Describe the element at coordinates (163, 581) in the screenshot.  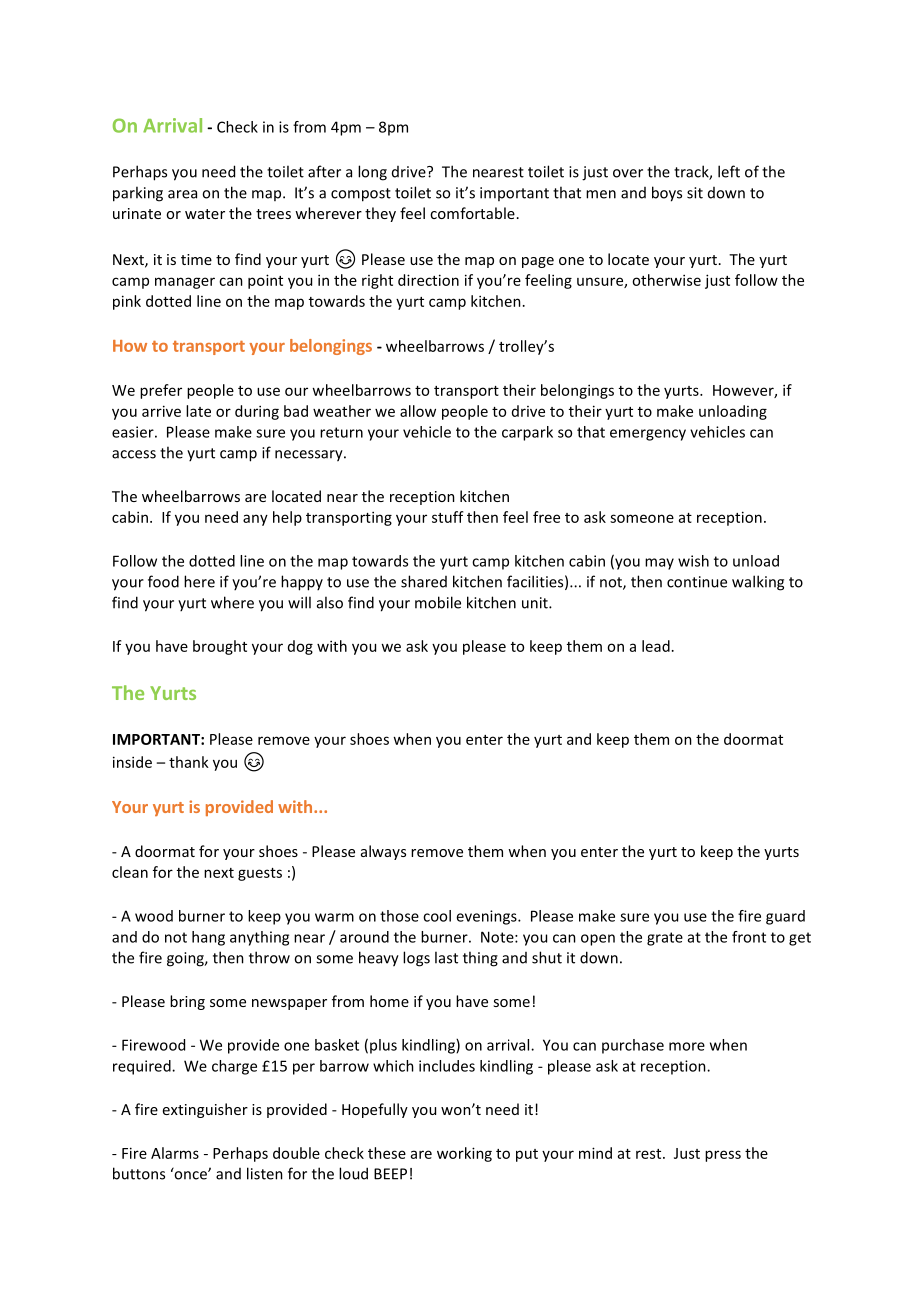
I see `food` at that location.
